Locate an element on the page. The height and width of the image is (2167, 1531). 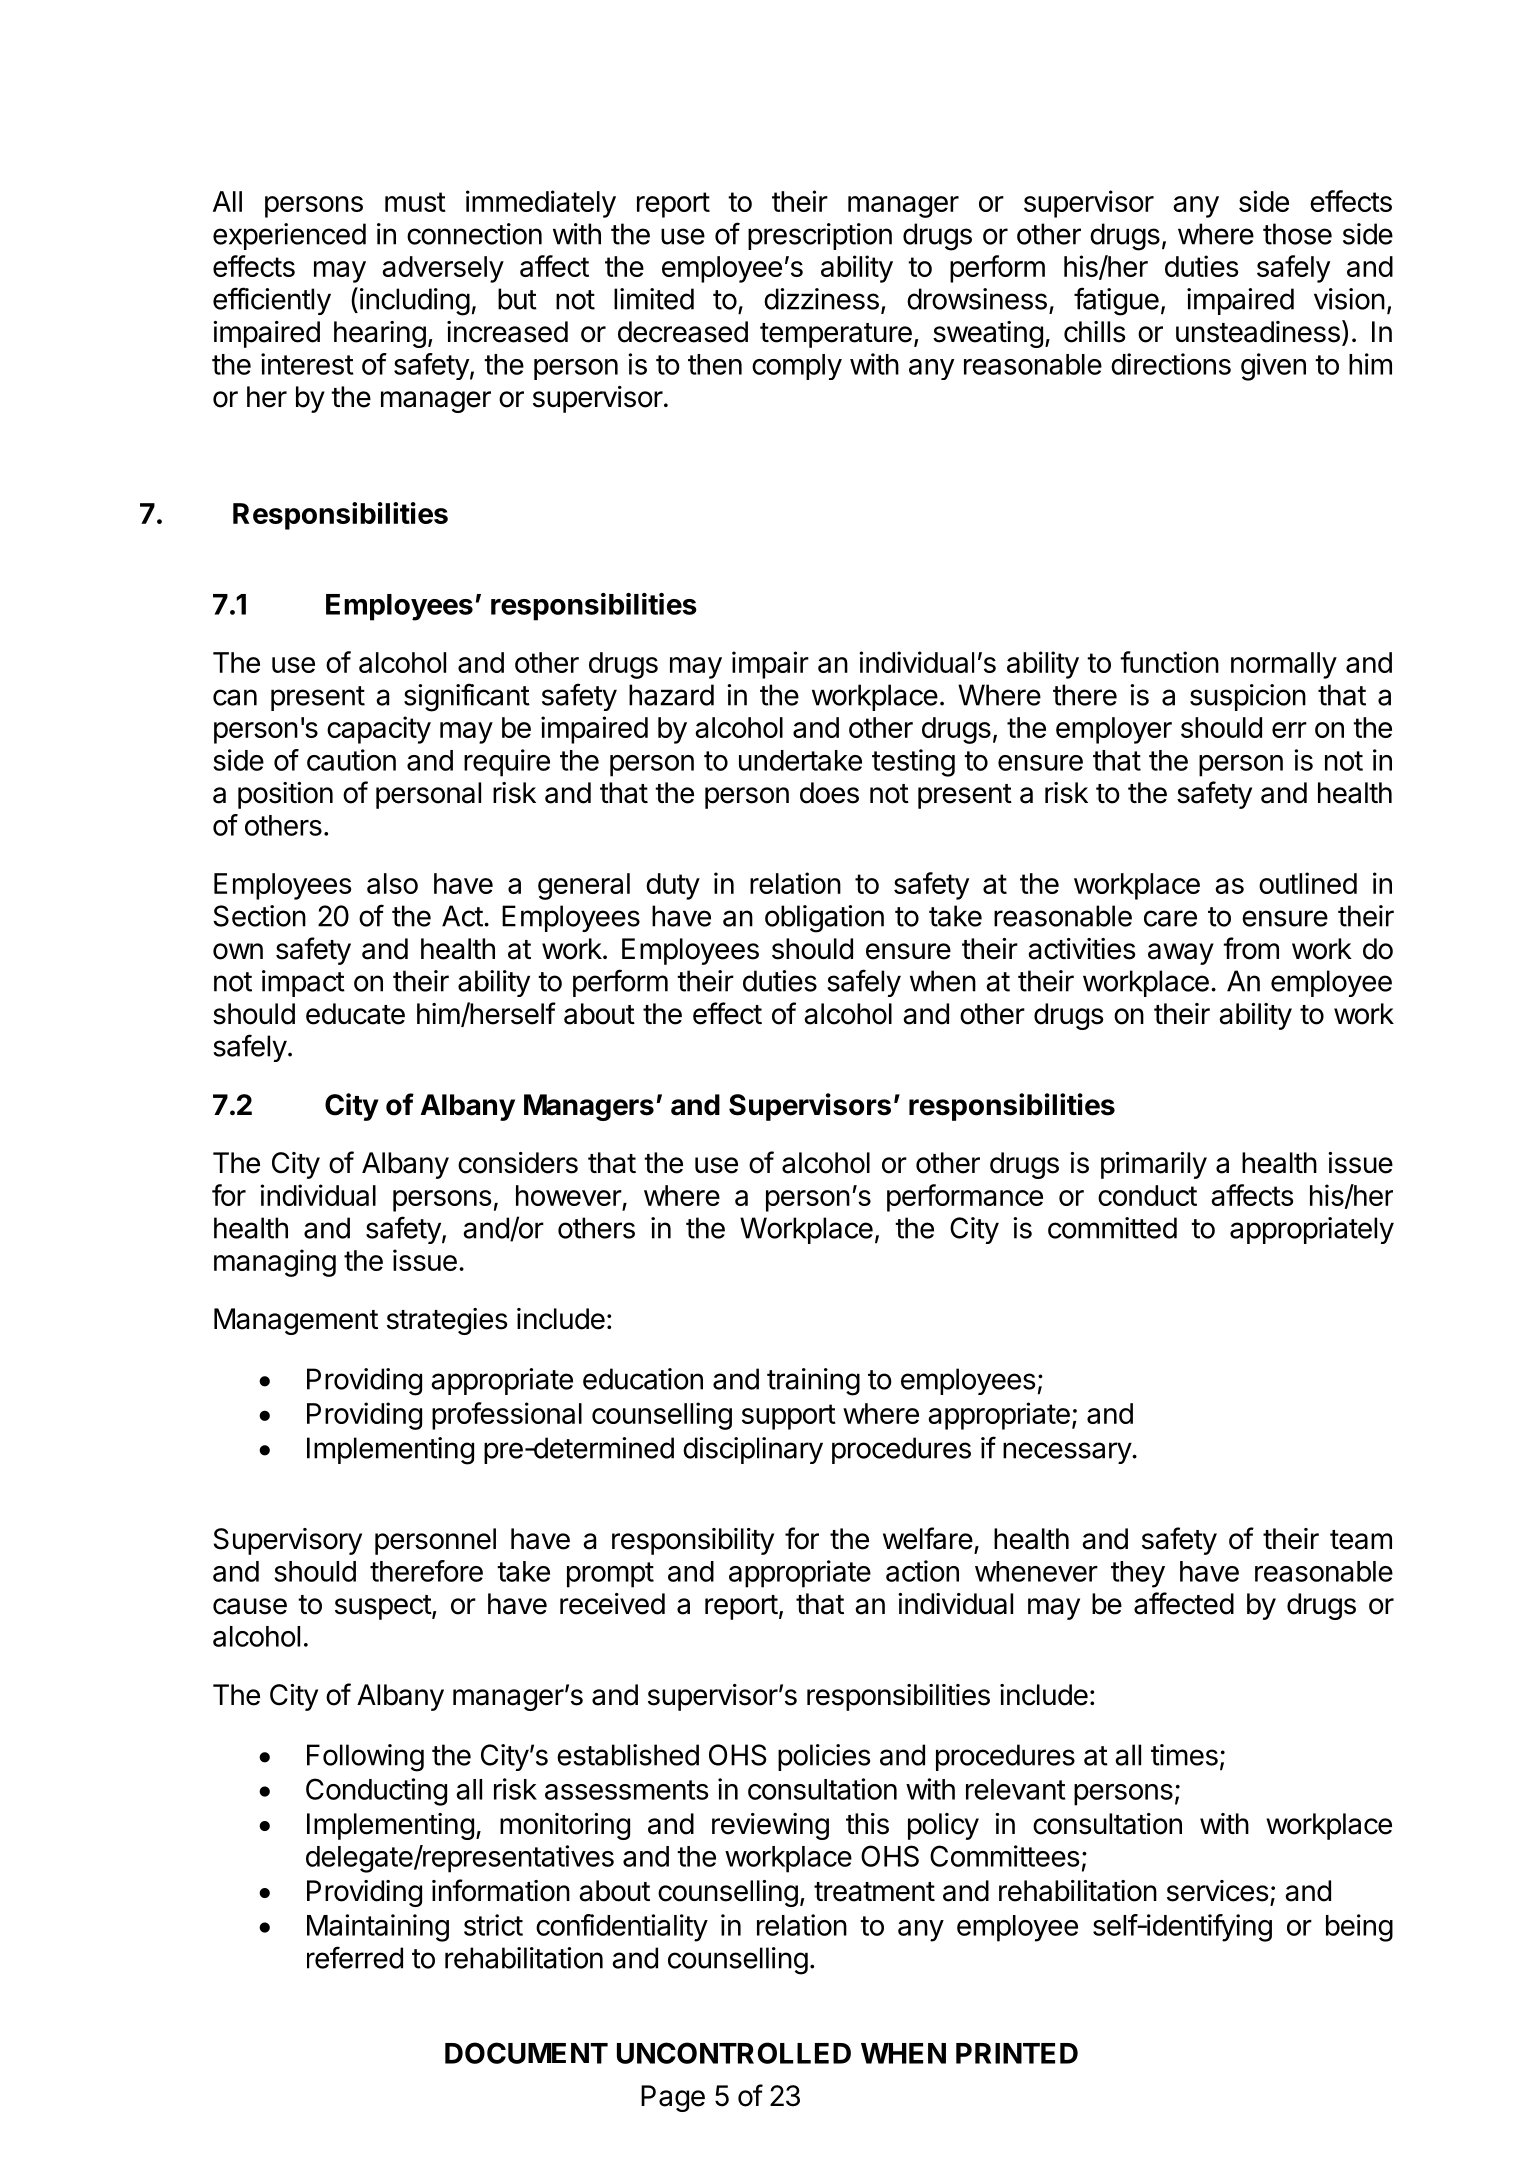
prescription is located at coordinates (820, 236).
